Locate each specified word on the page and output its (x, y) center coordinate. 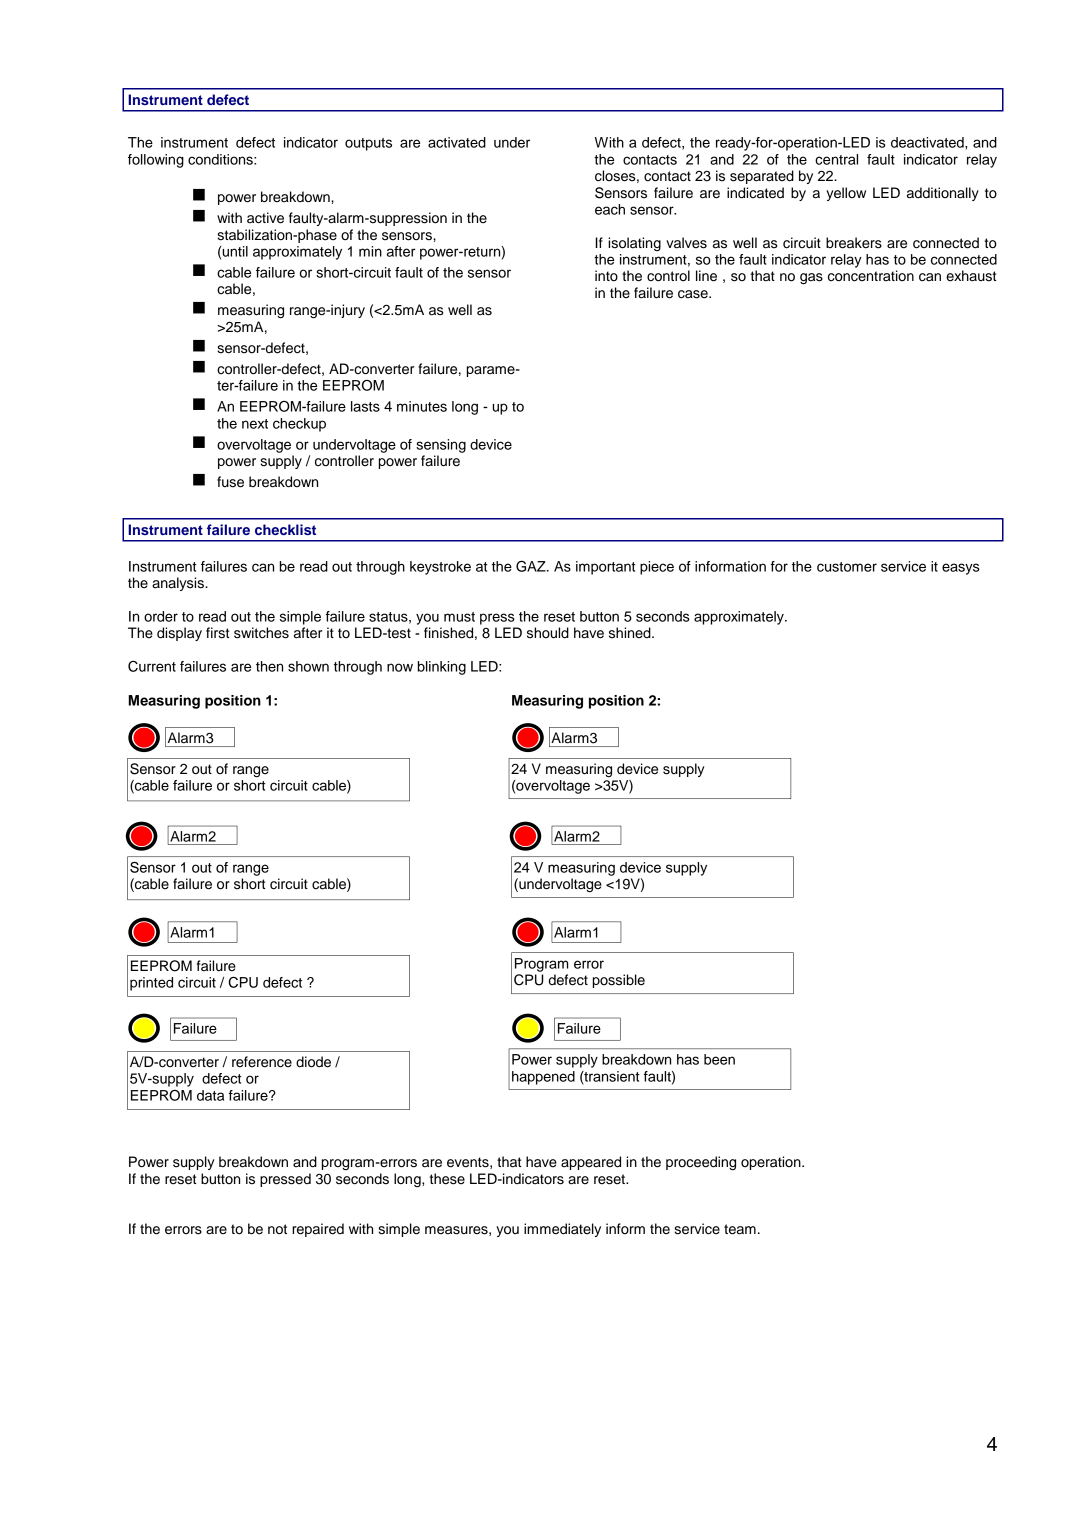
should (548, 633)
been (719, 1059)
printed (151, 984)
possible (619, 981)
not (277, 1229)
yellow (846, 194)
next (255, 424)
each (610, 209)
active (265, 218)
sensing (441, 446)
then (269, 666)
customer (847, 567)
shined (631, 633)
